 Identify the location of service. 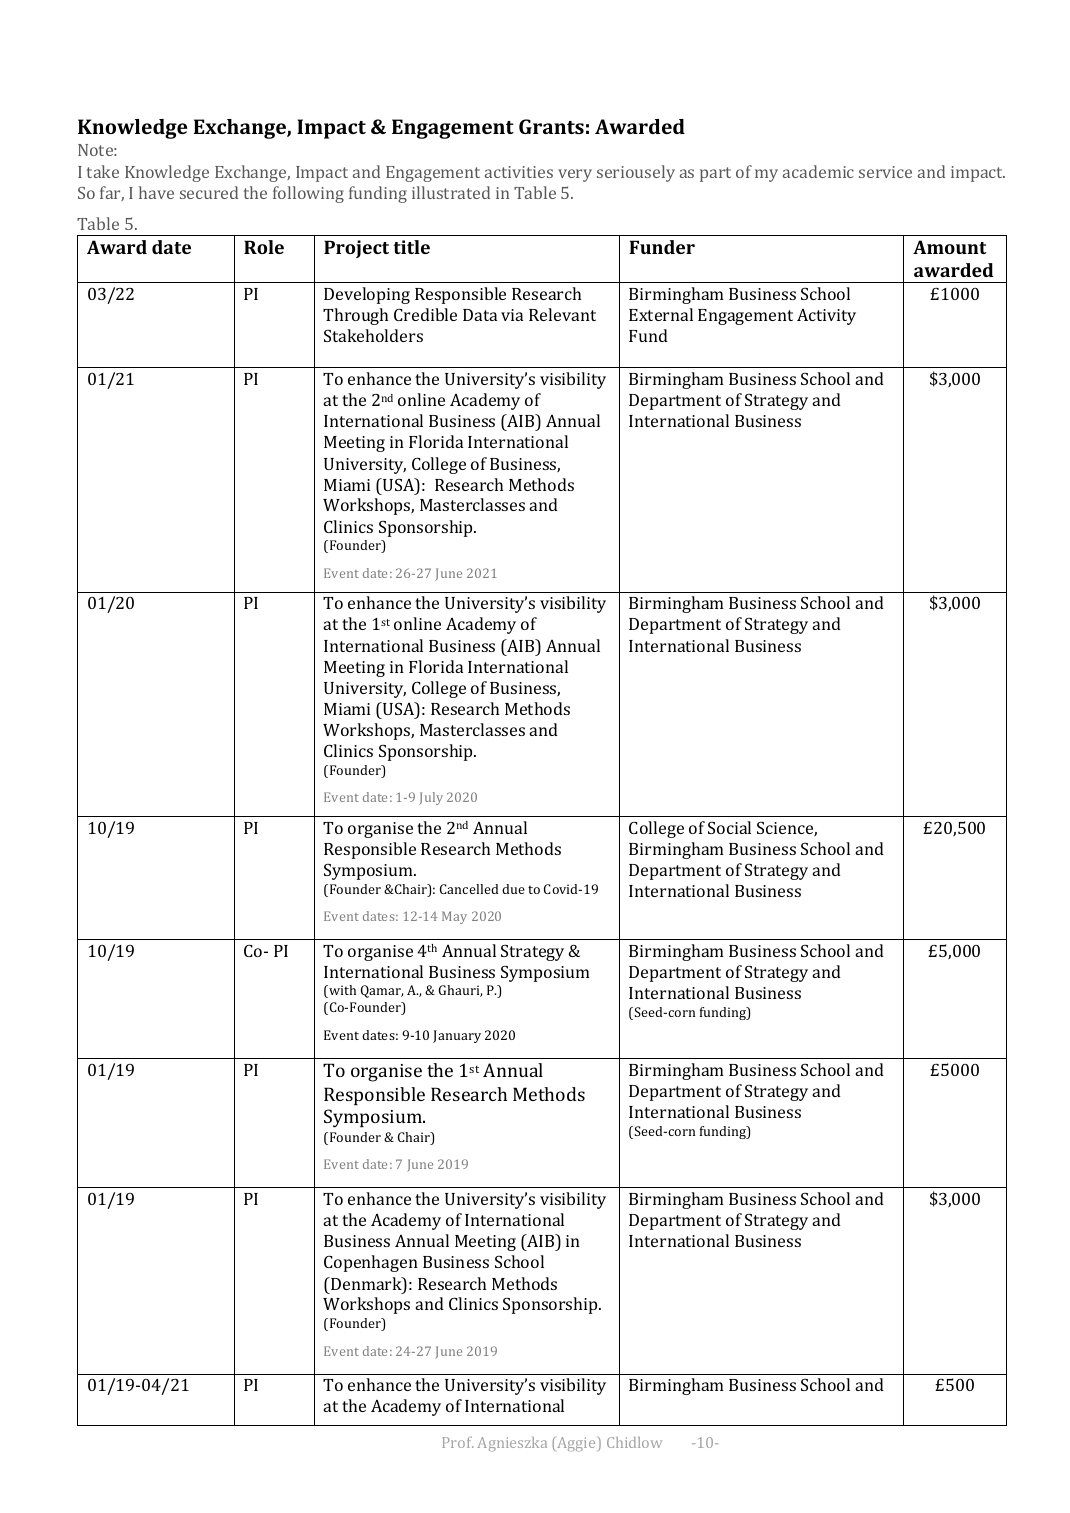
(885, 172).
